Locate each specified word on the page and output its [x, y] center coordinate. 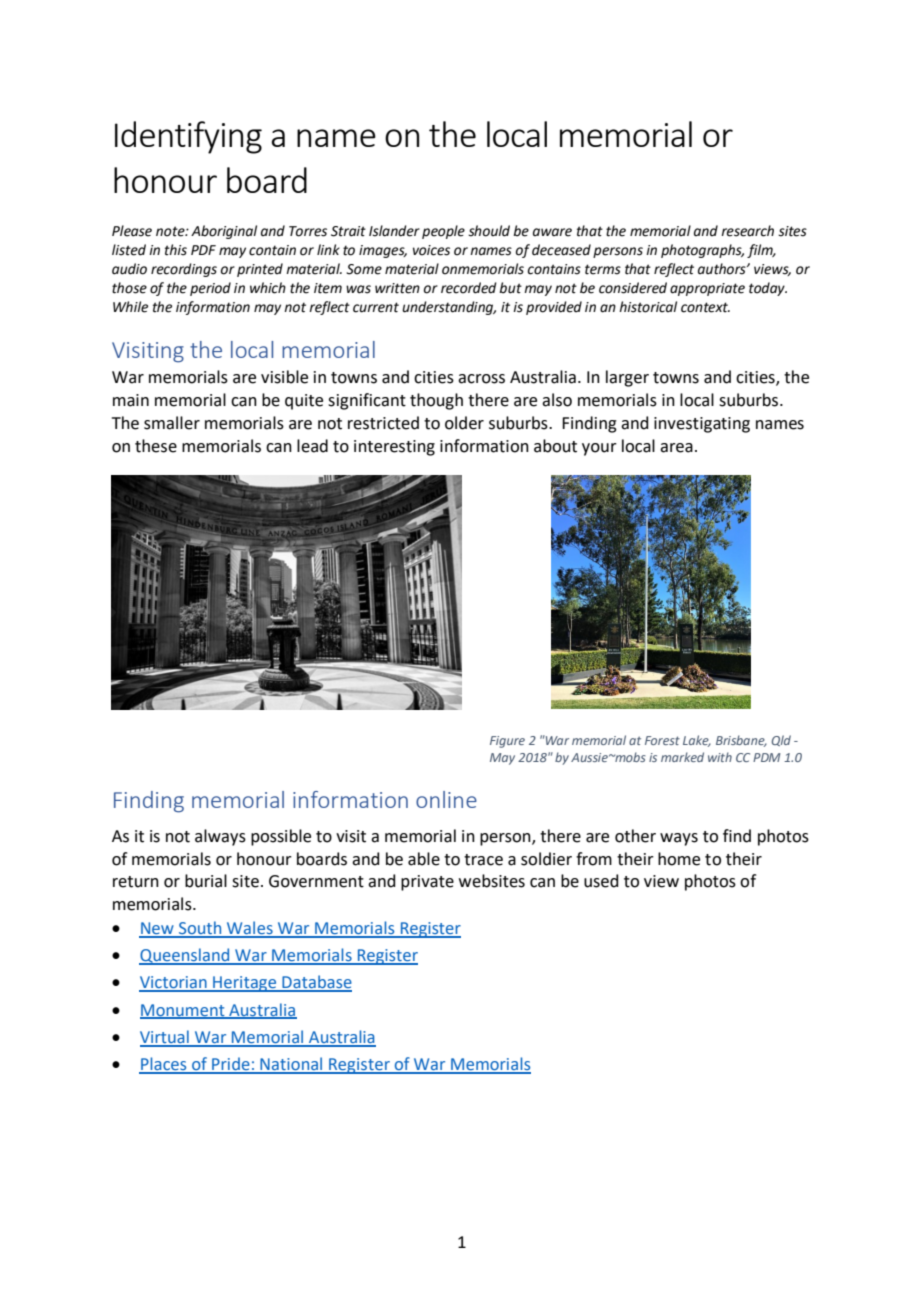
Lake [697, 741]
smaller [172, 423]
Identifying [188, 137]
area [676, 448]
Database [316, 983]
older [464, 423]
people [443, 232]
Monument [183, 1011]
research [747, 231]
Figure [507, 742]
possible [281, 837]
